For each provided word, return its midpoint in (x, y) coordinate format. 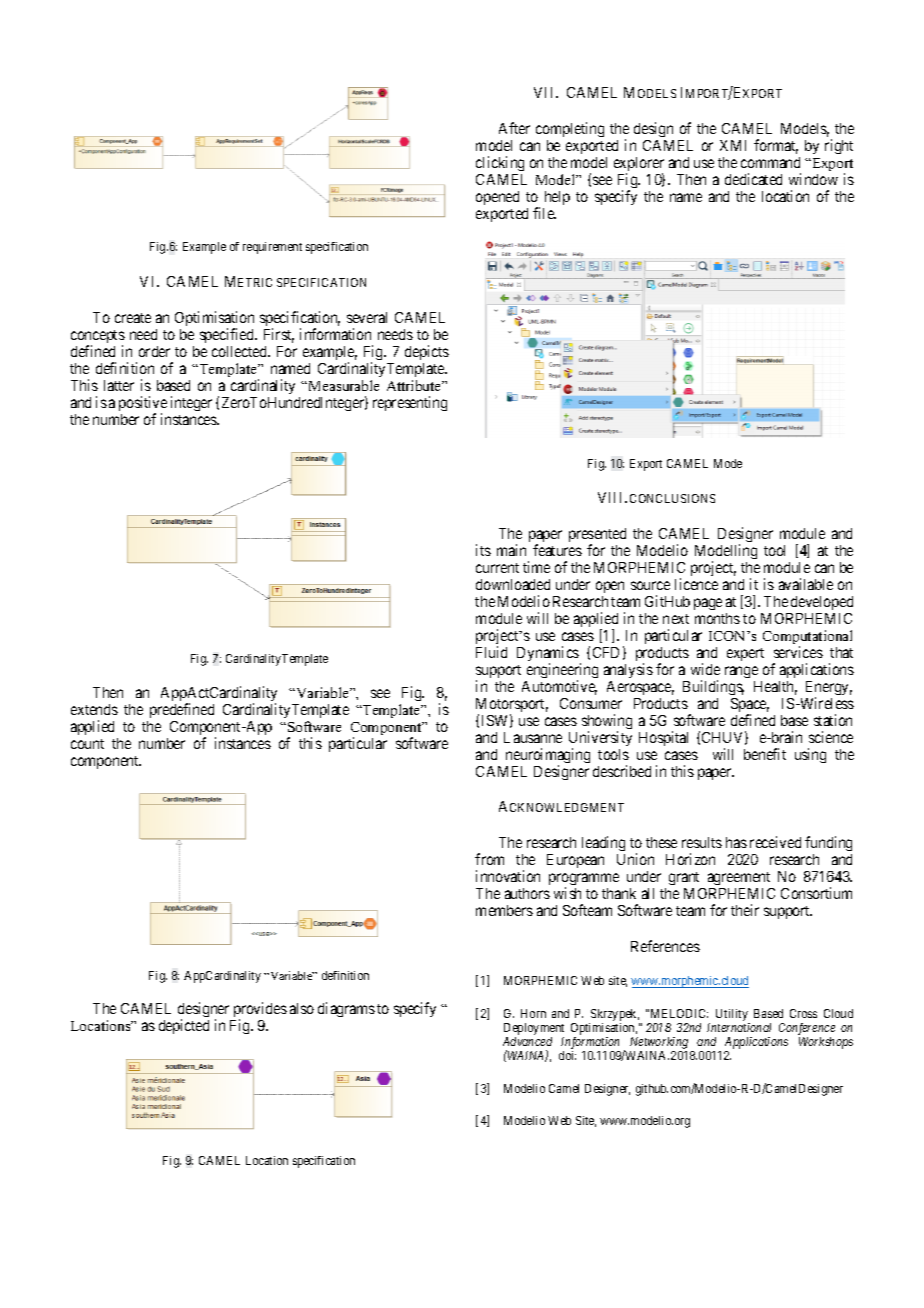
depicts (427, 352)
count (87, 744)
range (741, 672)
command (770, 162)
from (489, 859)
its (483, 550)
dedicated (753, 179)
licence (696, 584)
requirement (272, 248)
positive (143, 405)
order (154, 351)
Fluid (491, 652)
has (736, 842)
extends (94, 709)
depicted (184, 1026)
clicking (500, 163)
